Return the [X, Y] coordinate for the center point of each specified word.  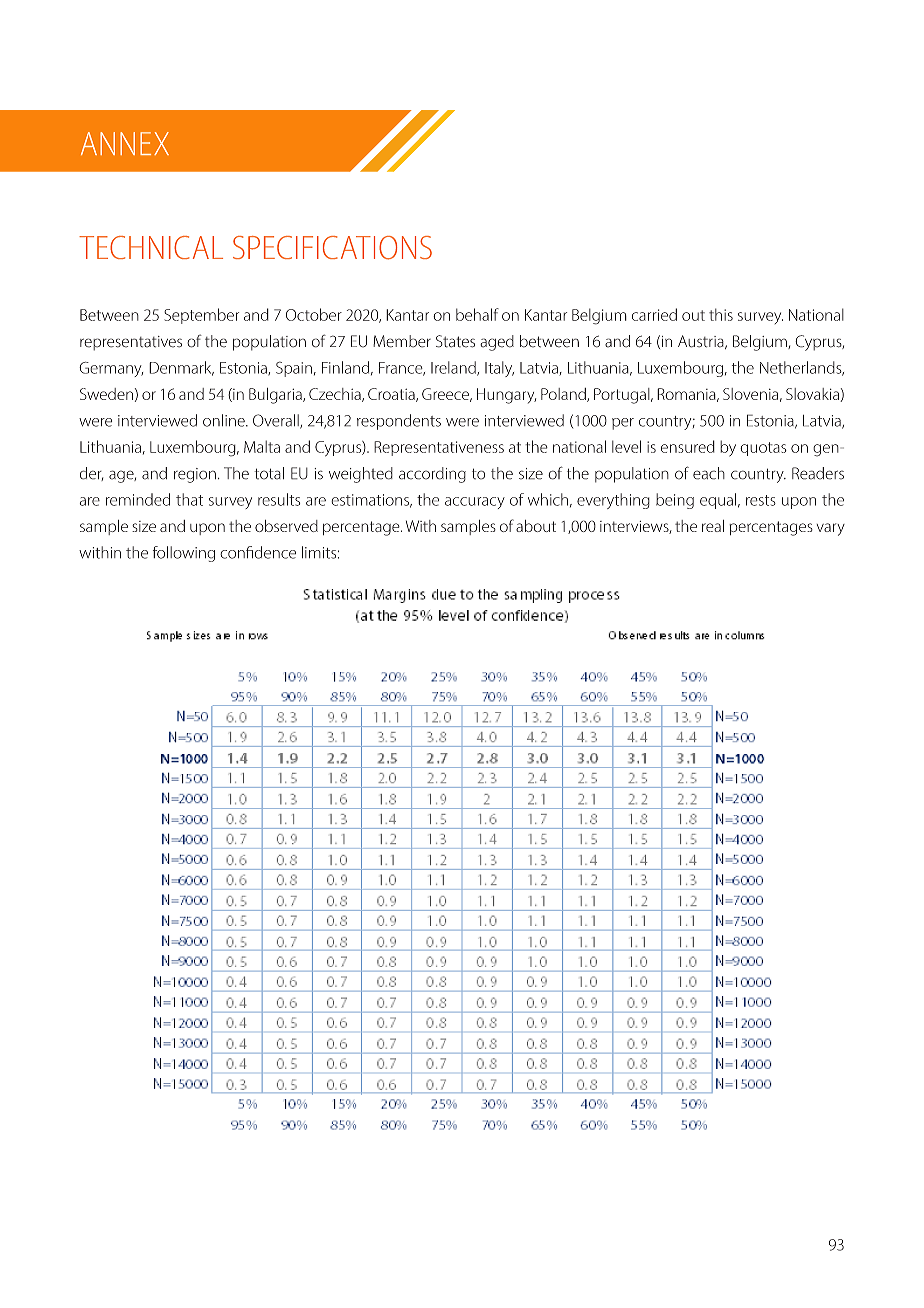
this [721, 314]
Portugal [623, 396]
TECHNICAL [151, 247]
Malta [262, 446]
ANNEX [125, 143]
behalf [477, 314]
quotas [763, 449]
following [184, 554]
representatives [131, 343]
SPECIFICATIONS [332, 248]
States [455, 341]
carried [654, 314]
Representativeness [439, 448]
